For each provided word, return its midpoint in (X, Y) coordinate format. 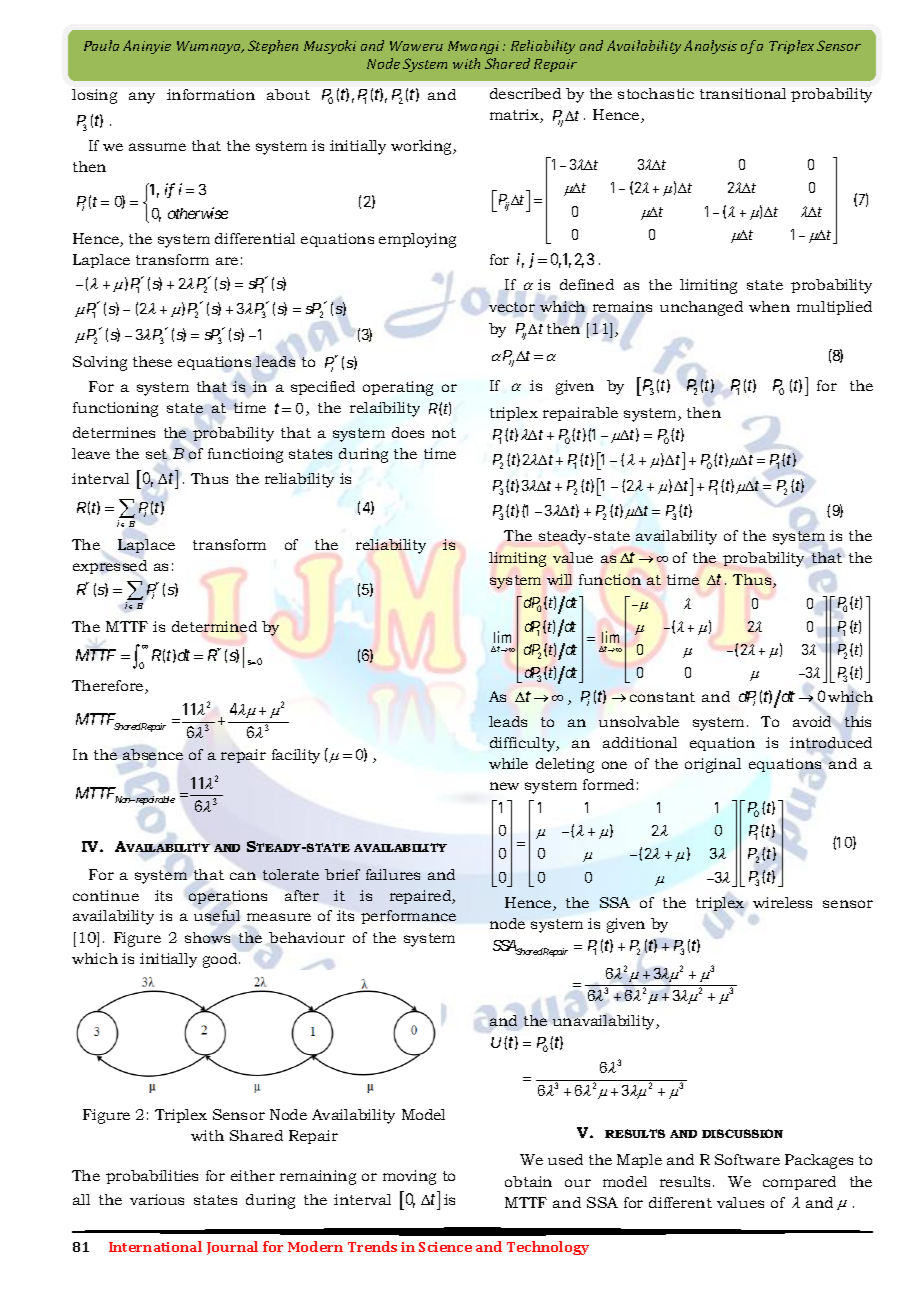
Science (445, 1247)
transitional (743, 93)
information (211, 94)
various (157, 1199)
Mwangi (473, 47)
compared (799, 1183)
